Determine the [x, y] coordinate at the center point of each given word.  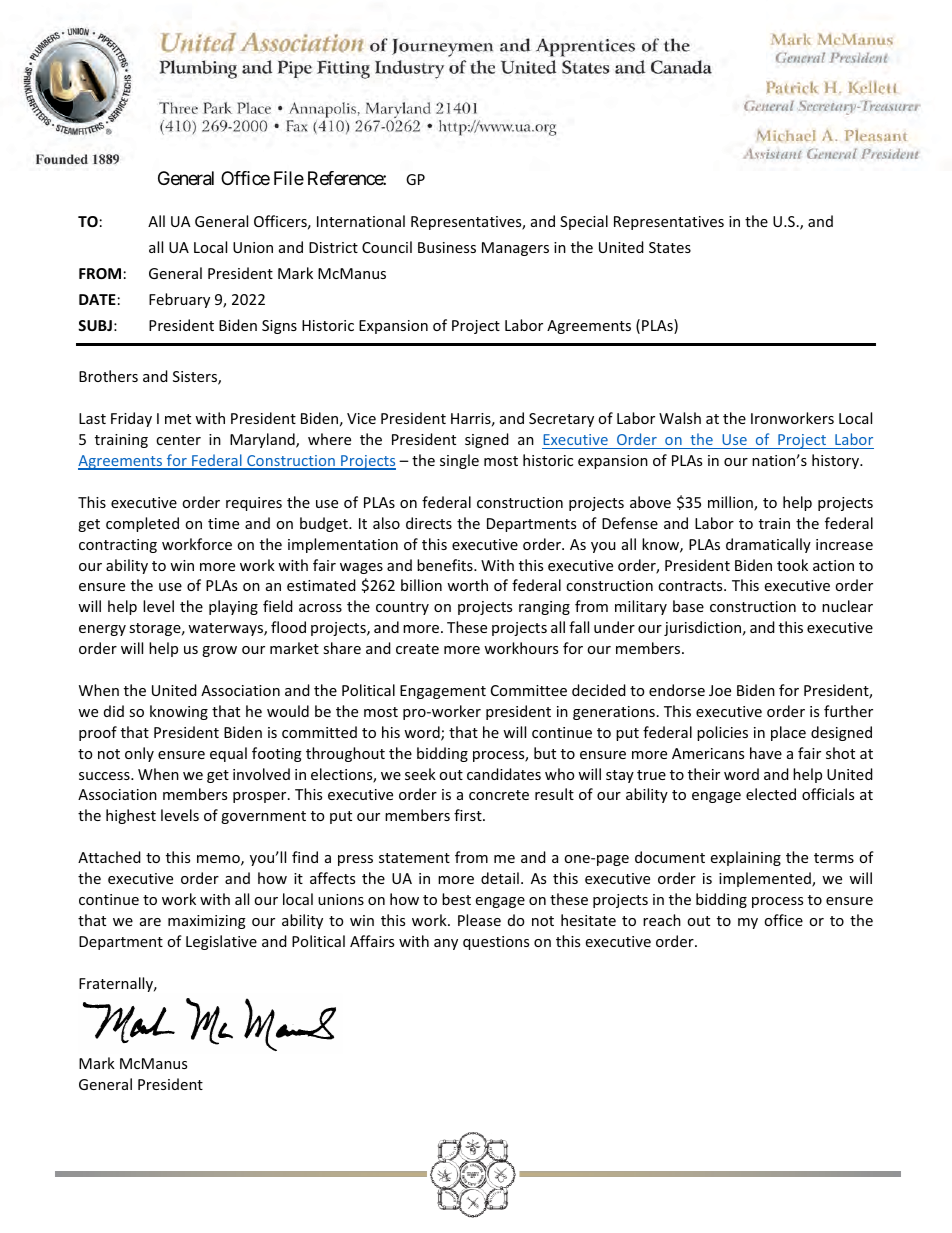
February [179, 300]
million [731, 503]
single [459, 461]
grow [219, 651]
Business [447, 247]
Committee [529, 690]
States [670, 247]
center [178, 440]
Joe [720, 690]
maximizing [207, 922]
